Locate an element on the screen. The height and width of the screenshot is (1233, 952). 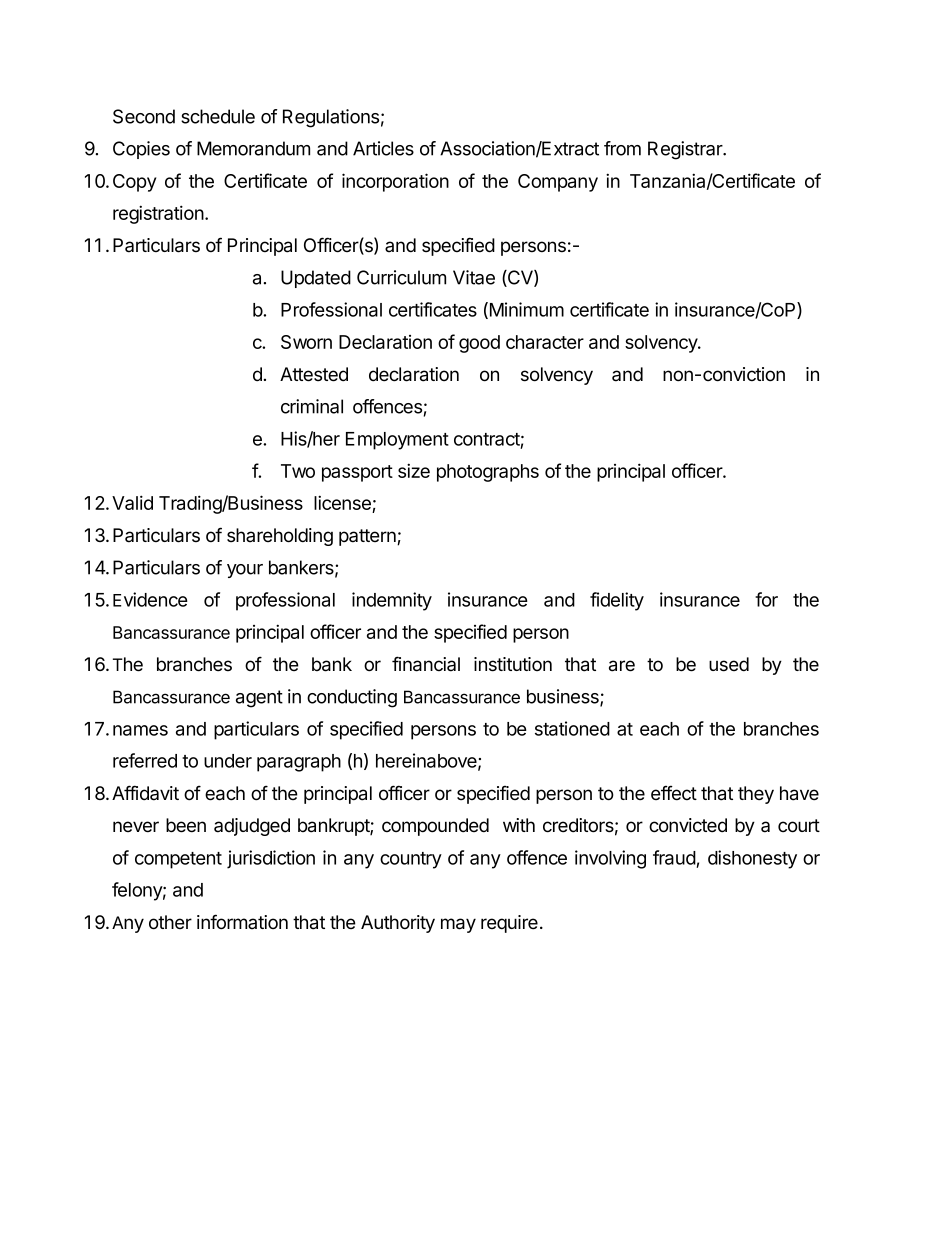
Registrar is located at coordinates (686, 150).
